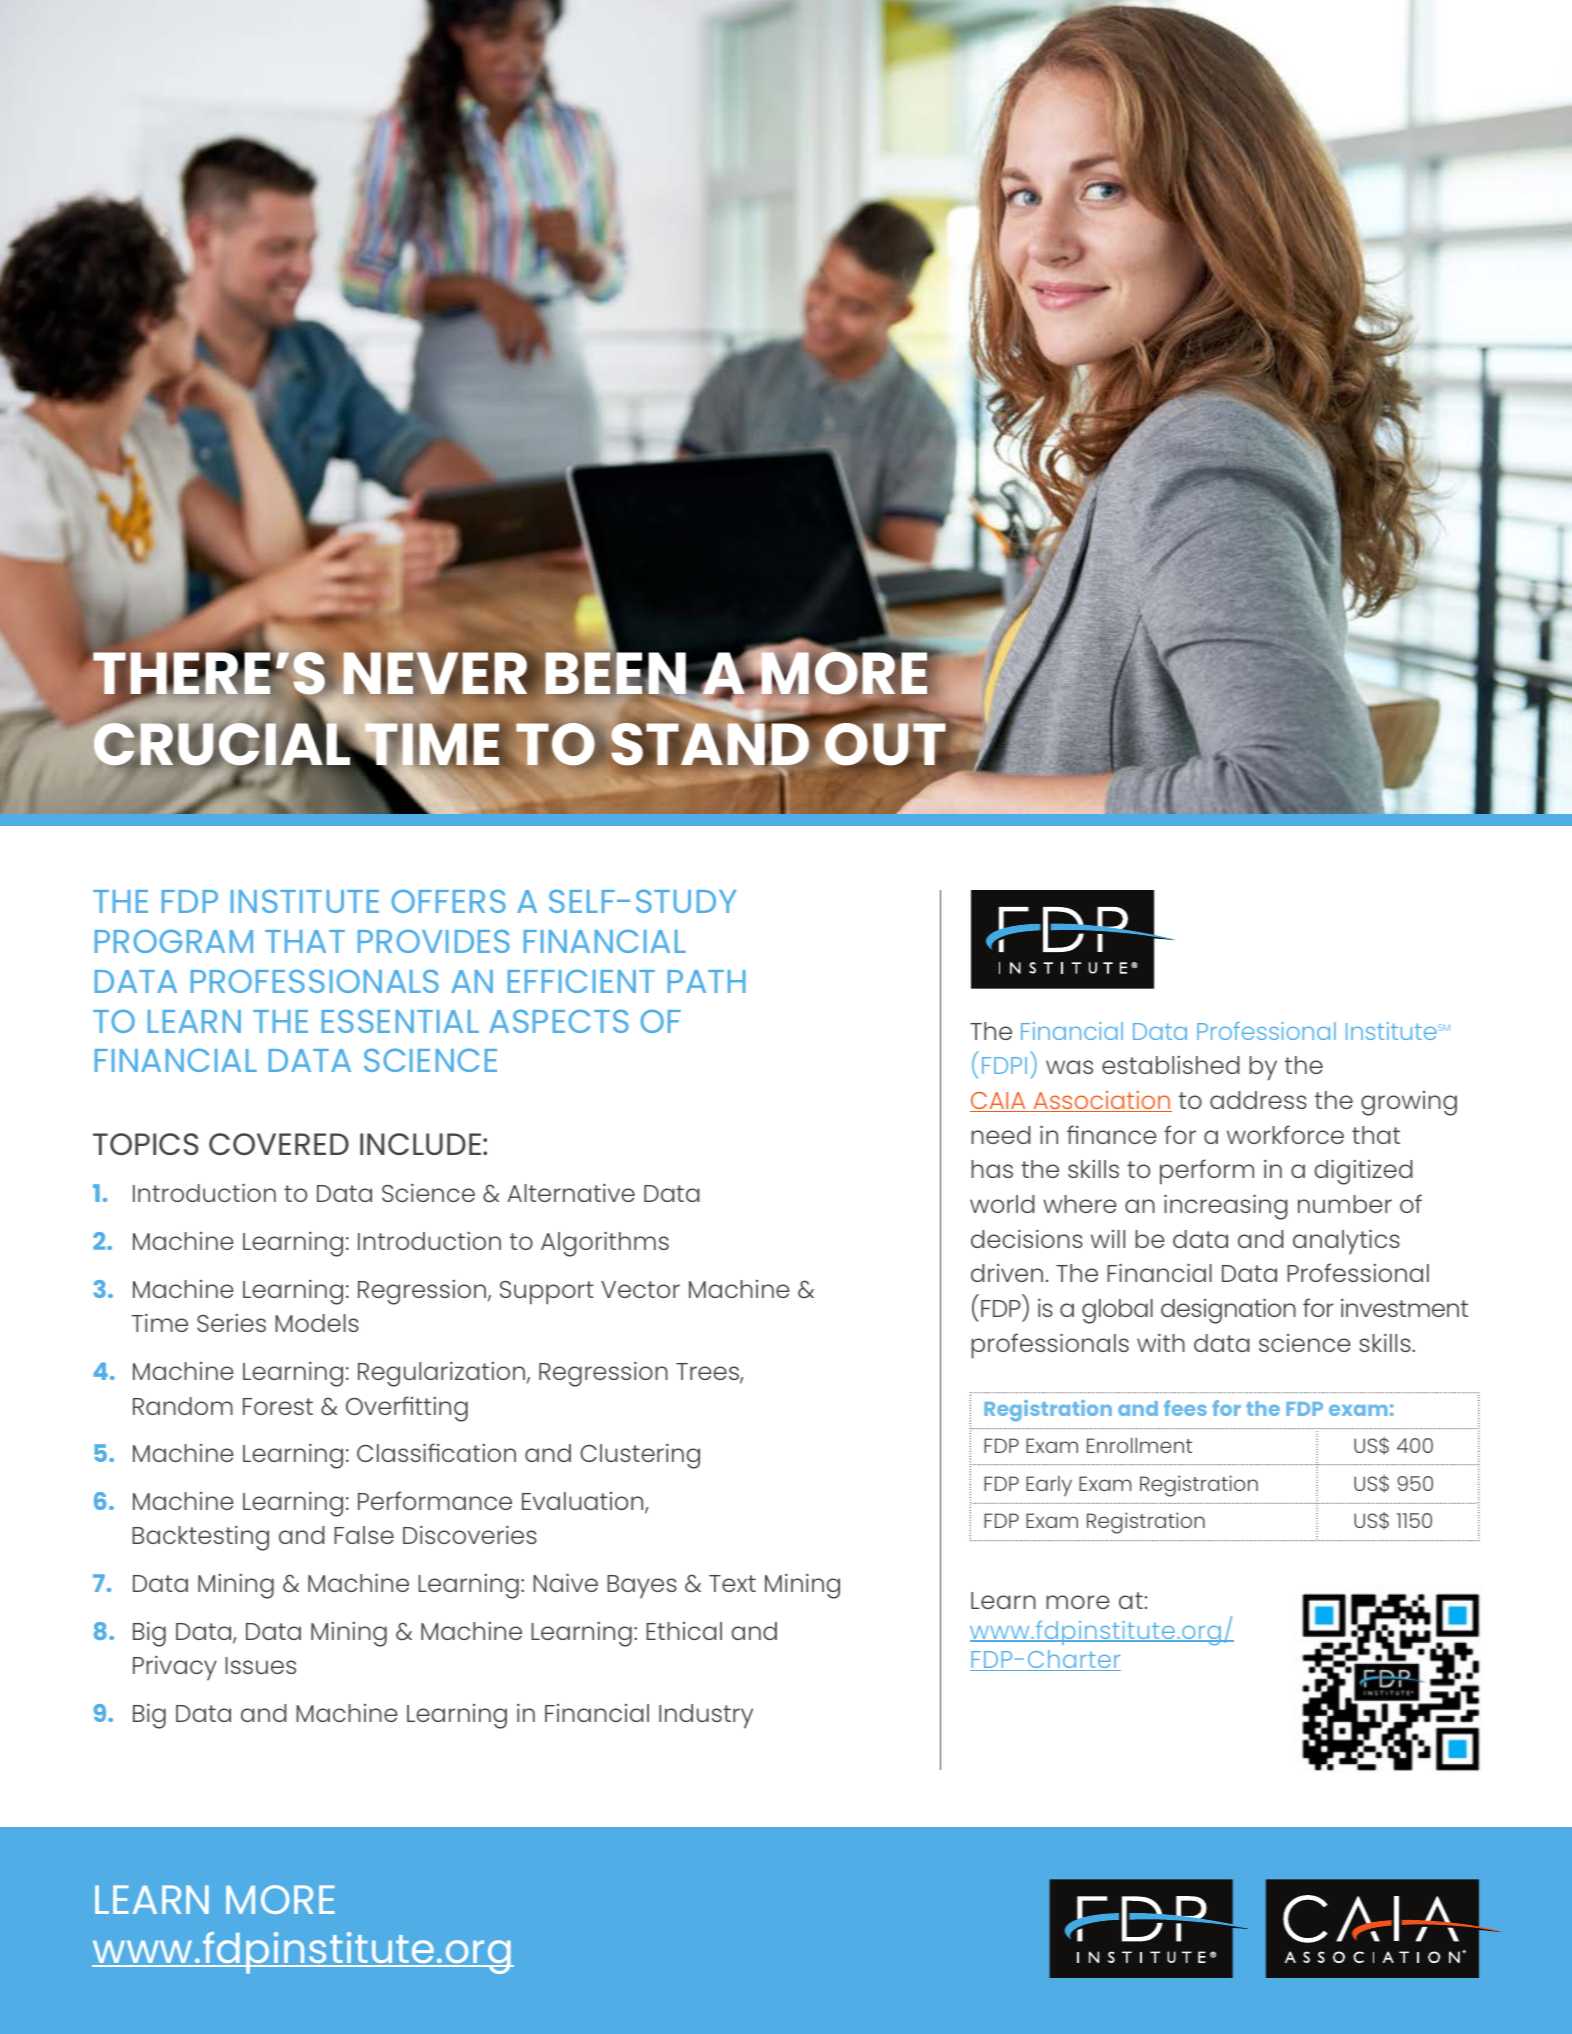 This screenshot has width=1572, height=2034. Describe the element at coordinates (279, 1144) in the screenshot. I see `COVERED` at that location.
